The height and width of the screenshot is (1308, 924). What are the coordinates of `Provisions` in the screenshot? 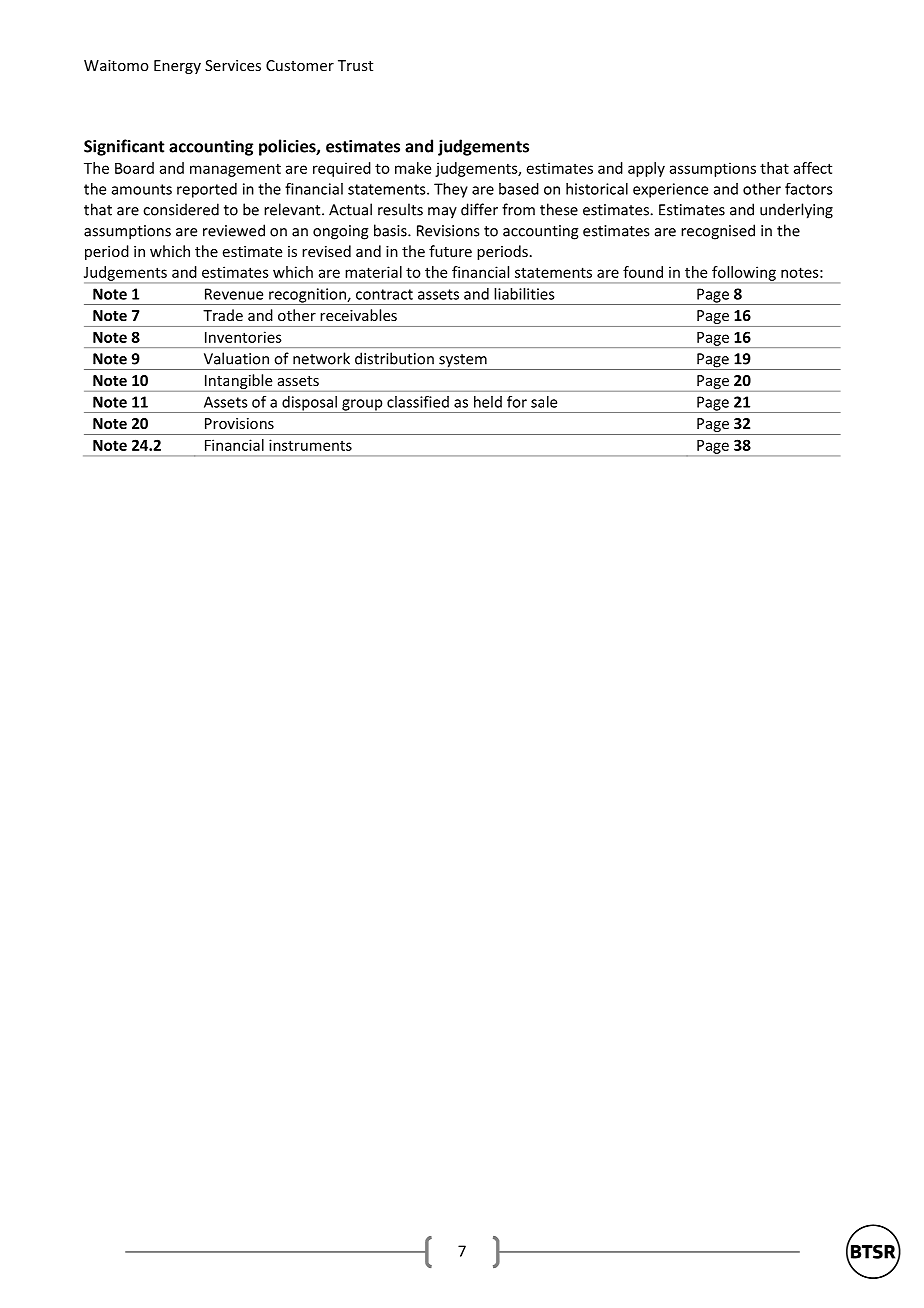 It's located at (239, 423).
